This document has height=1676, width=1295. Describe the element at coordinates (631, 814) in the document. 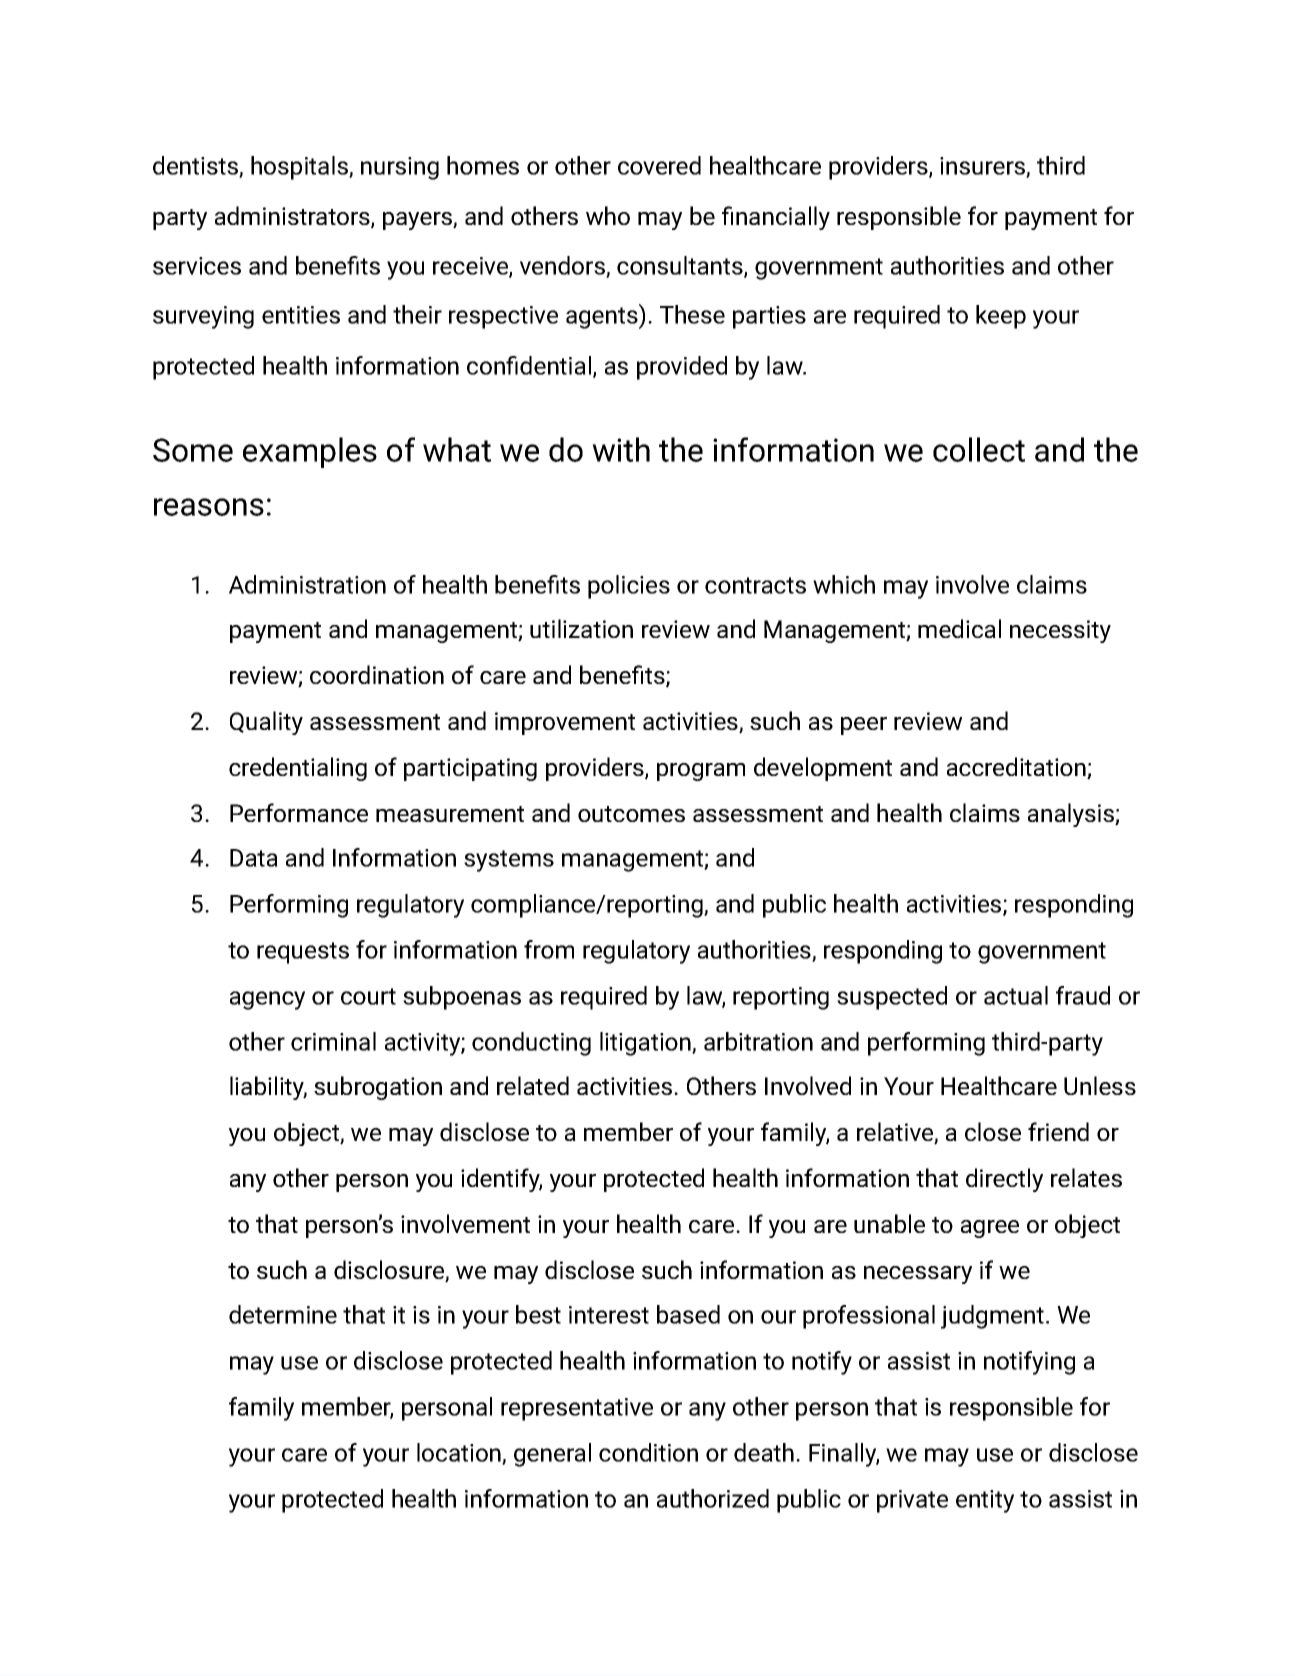

I see `outcomes` at that location.
